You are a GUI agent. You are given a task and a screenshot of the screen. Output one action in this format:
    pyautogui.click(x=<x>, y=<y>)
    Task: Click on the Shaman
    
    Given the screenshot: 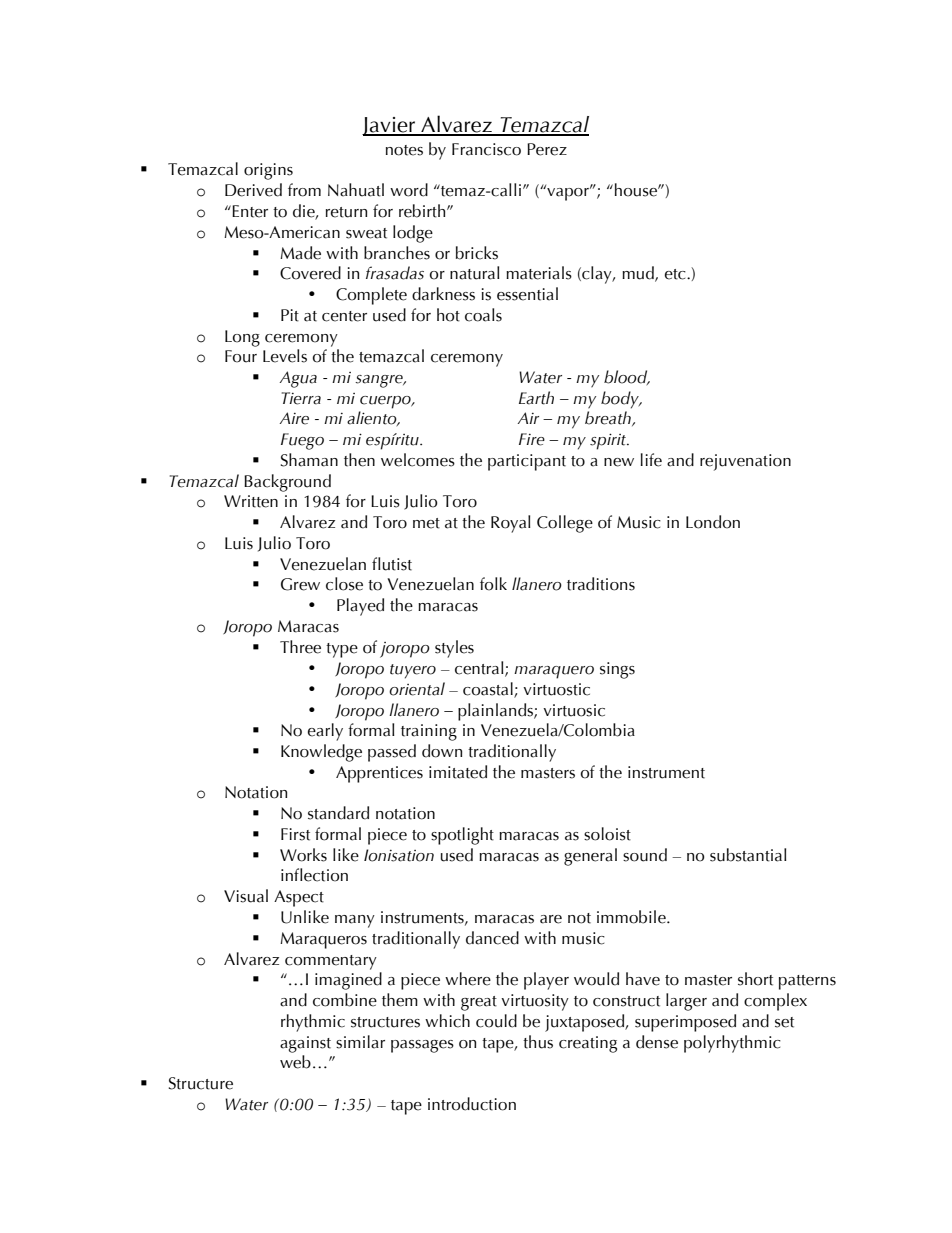 What is the action you would take?
    pyautogui.click(x=309, y=460)
